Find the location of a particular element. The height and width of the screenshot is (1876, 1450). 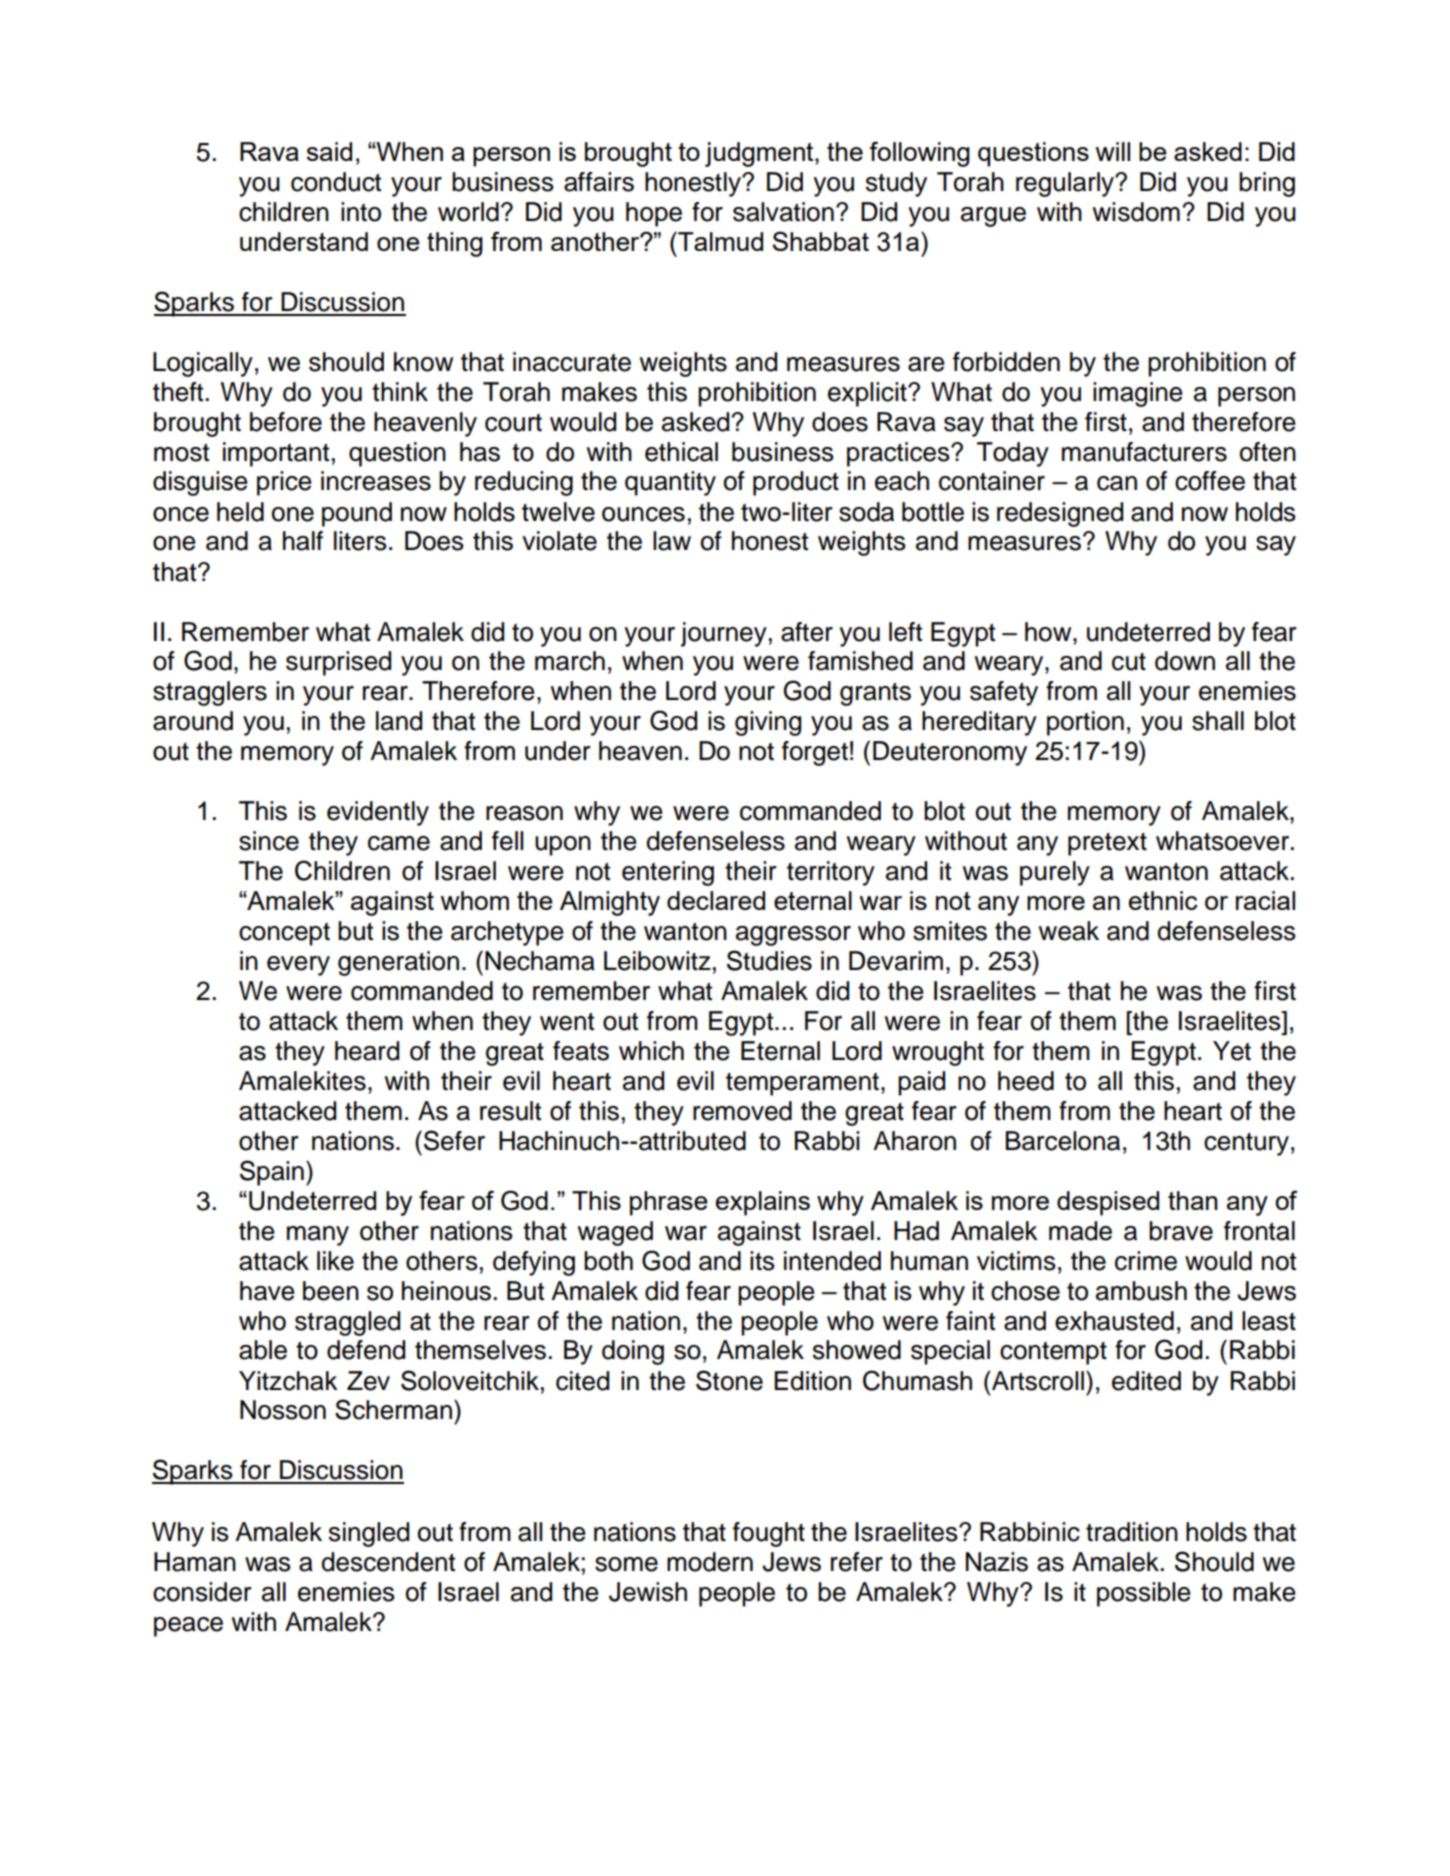

many is located at coordinates (318, 1236).
